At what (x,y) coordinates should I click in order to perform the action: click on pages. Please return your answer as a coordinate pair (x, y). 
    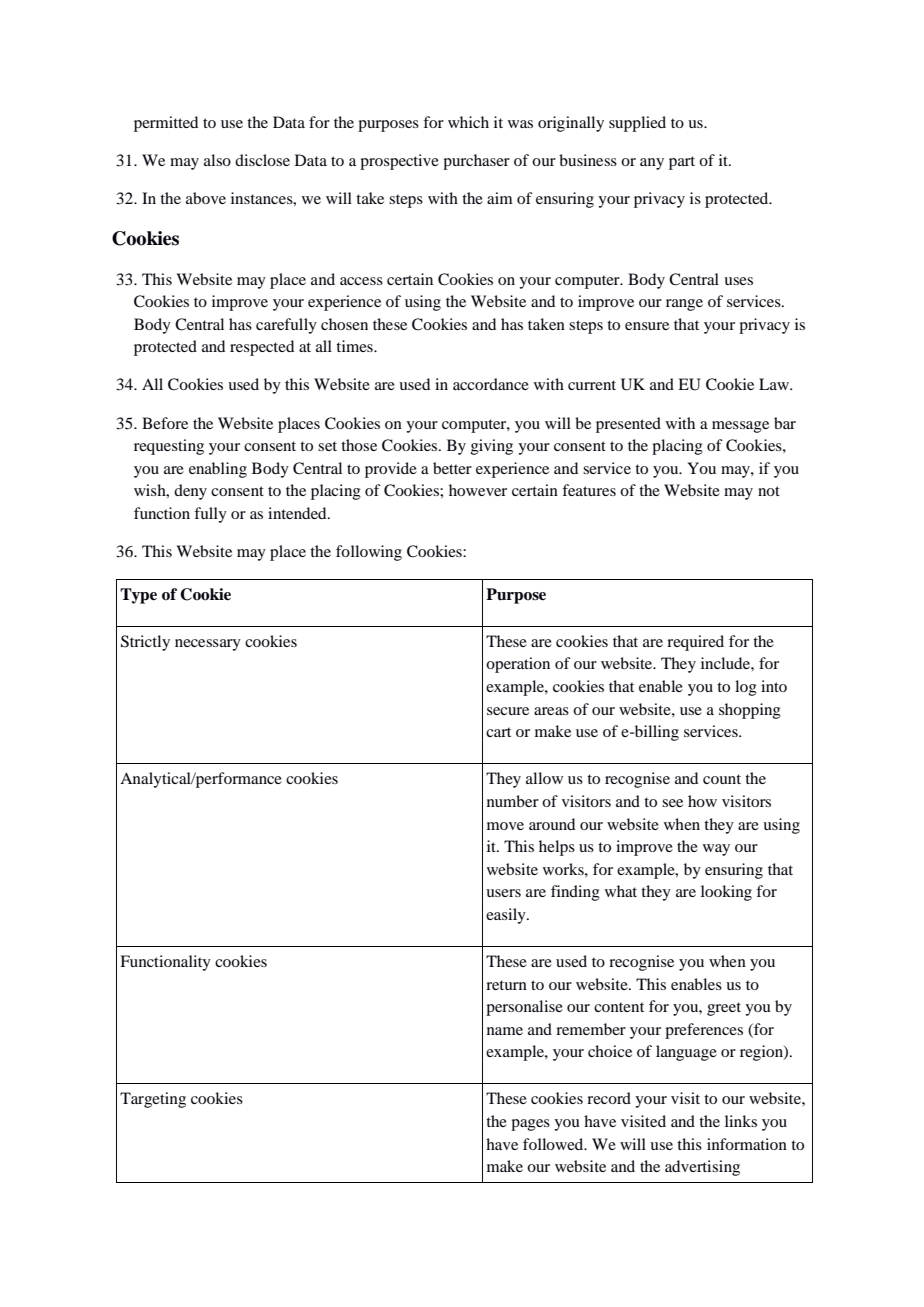
    Looking at the image, I should click on (530, 1125).
